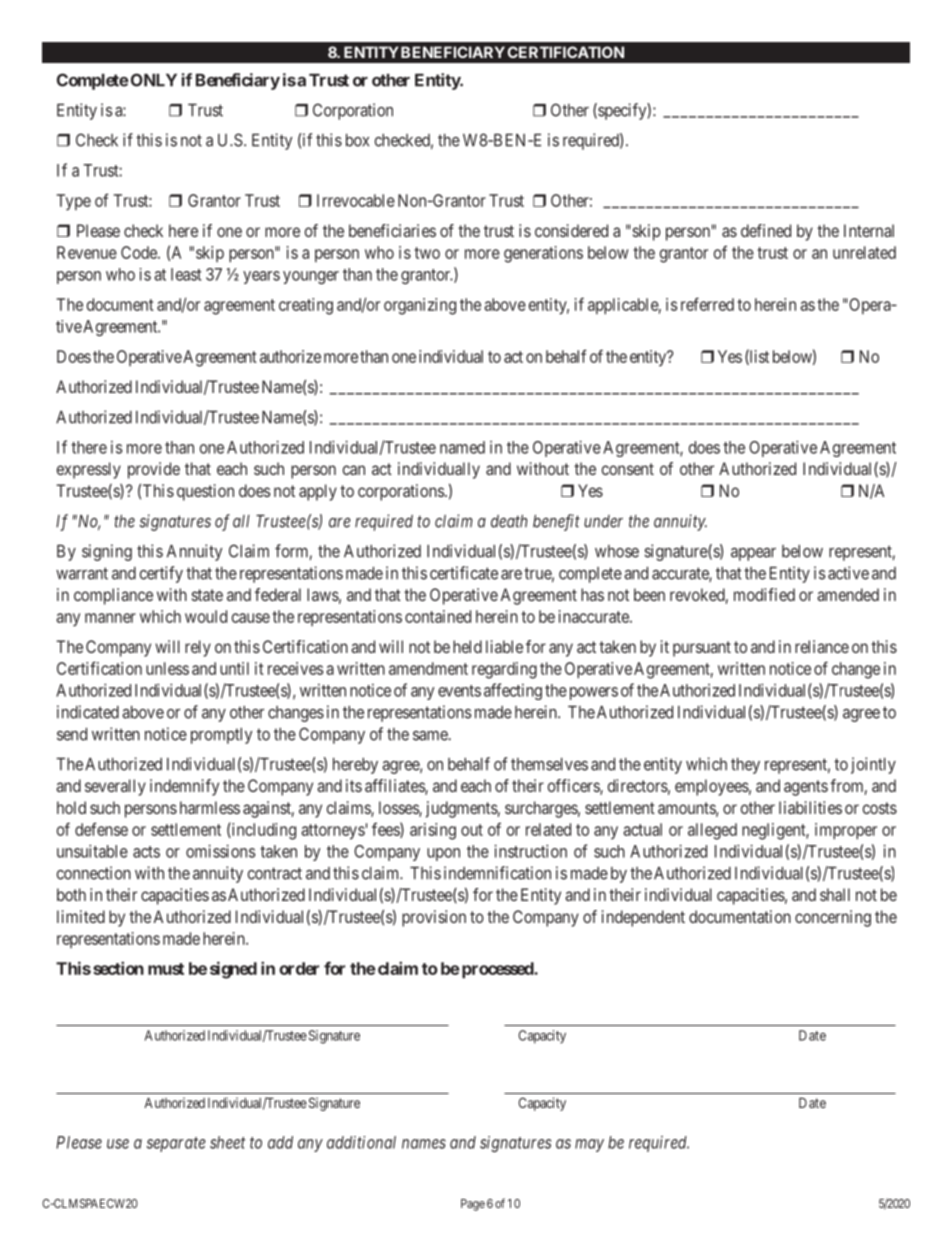 This image has width=952, height=1233. I want to click on defined, so click(766, 230).
